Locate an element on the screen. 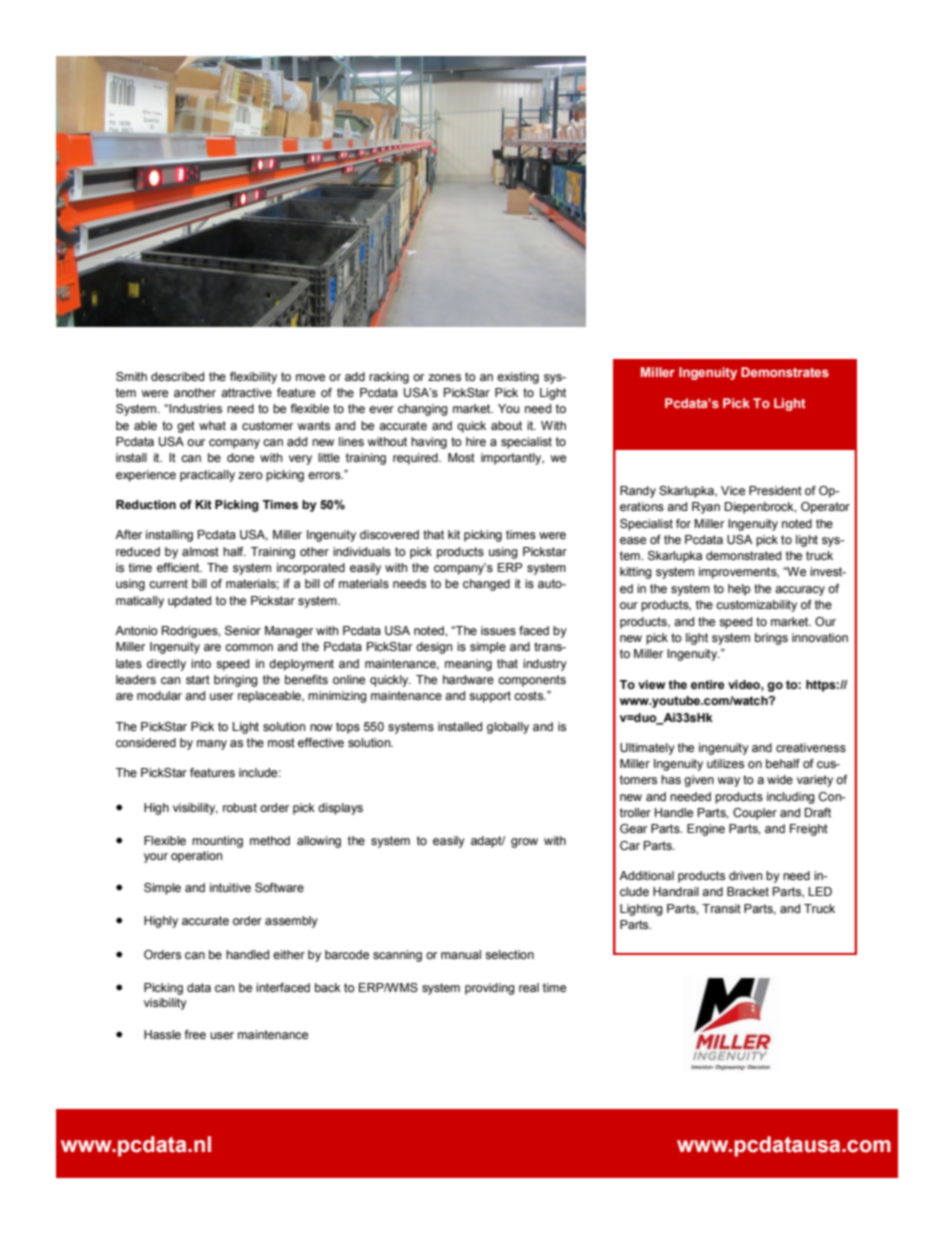 The height and width of the screenshot is (1233, 952). support is located at coordinates (490, 697).
